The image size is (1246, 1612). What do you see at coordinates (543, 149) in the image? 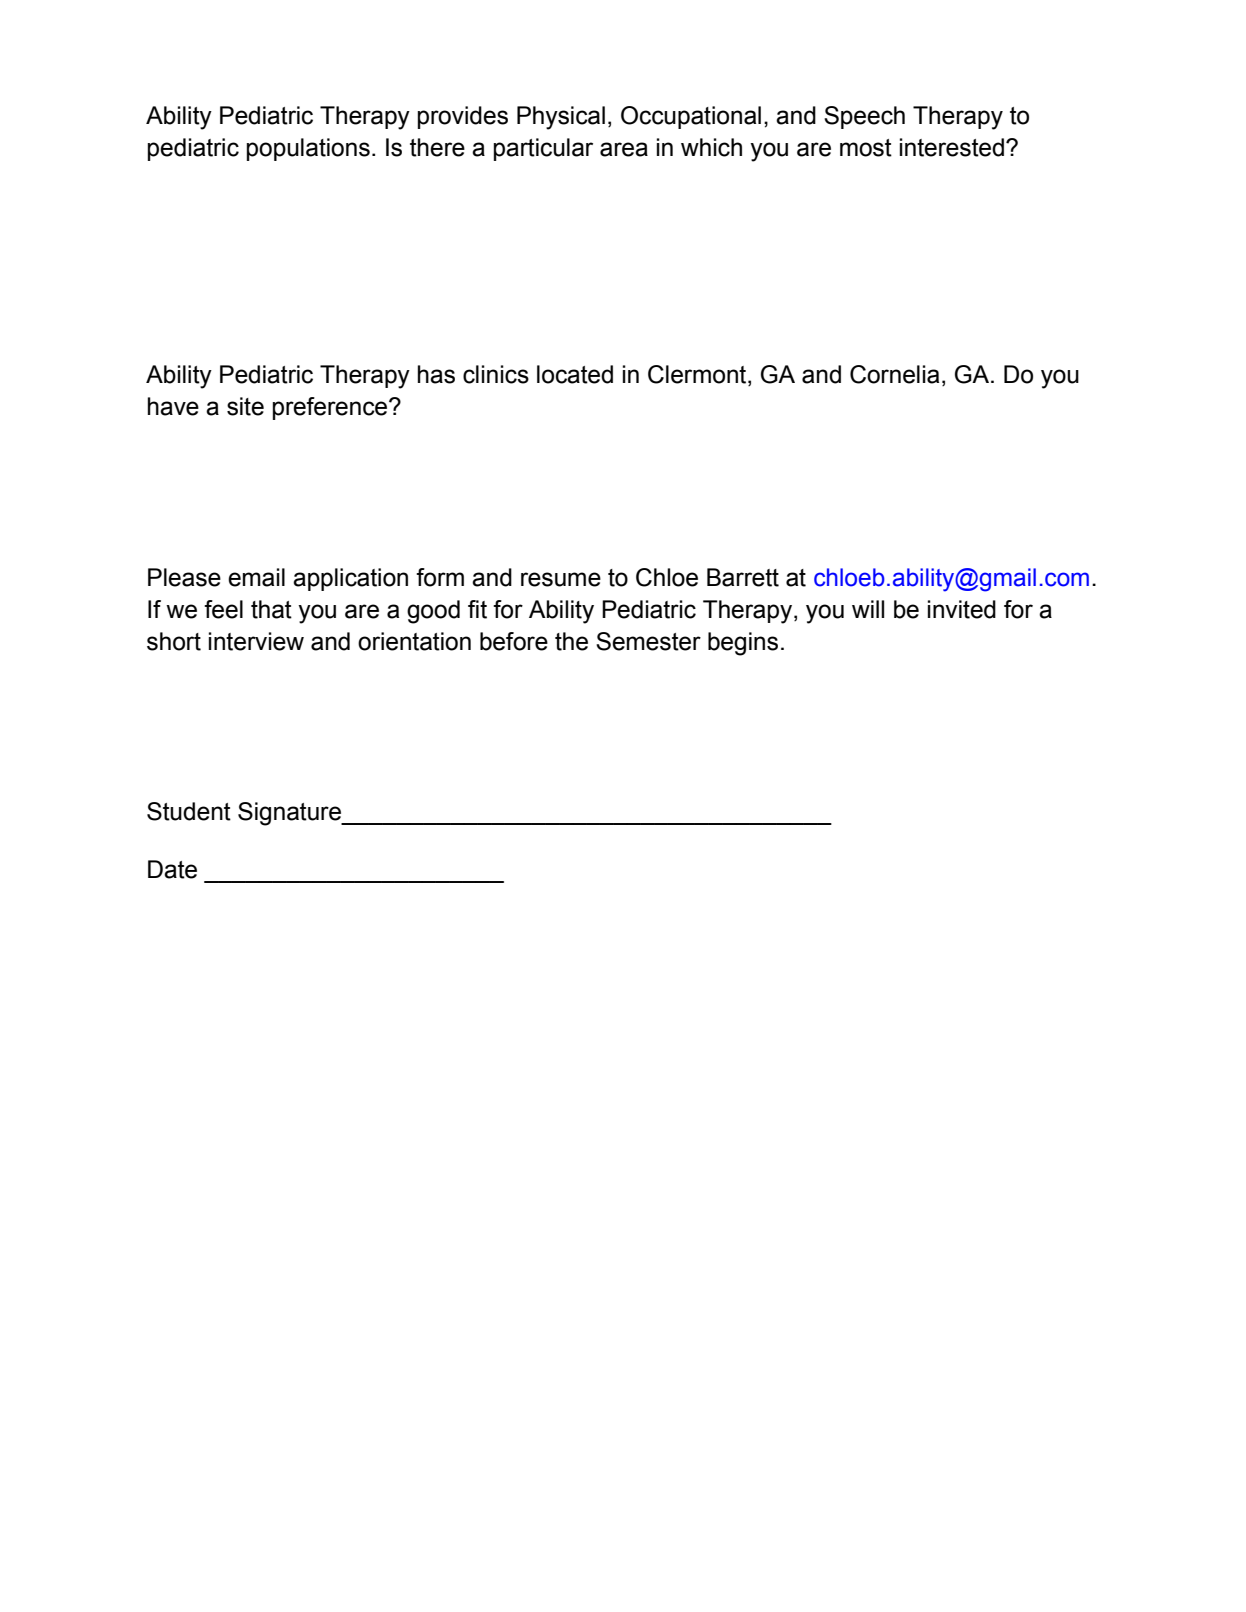
I see `particular` at bounding box center [543, 149].
